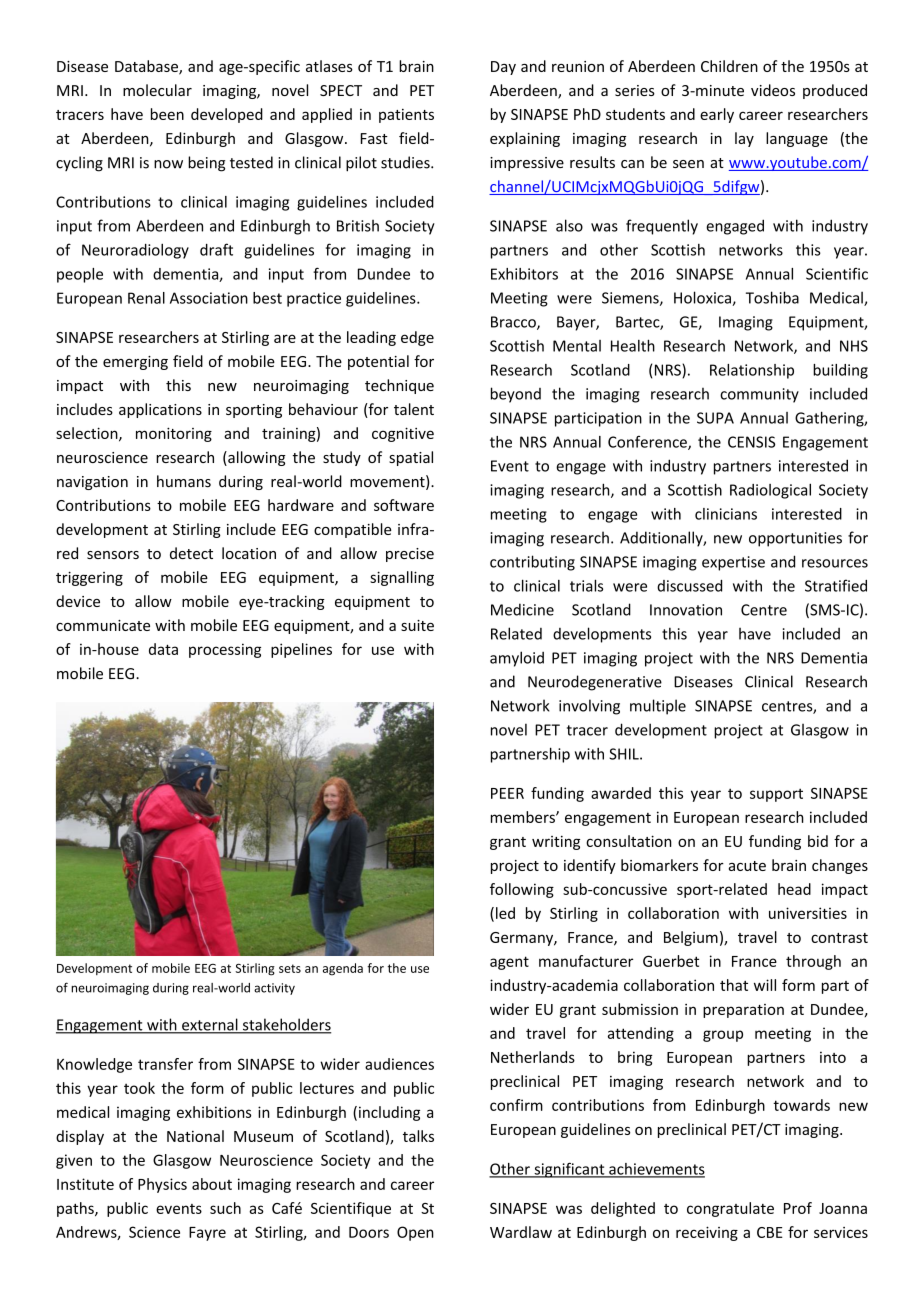 This screenshot has width=924, height=1308. Describe the element at coordinates (415, 1233) in the screenshot. I see `Open` at that location.
